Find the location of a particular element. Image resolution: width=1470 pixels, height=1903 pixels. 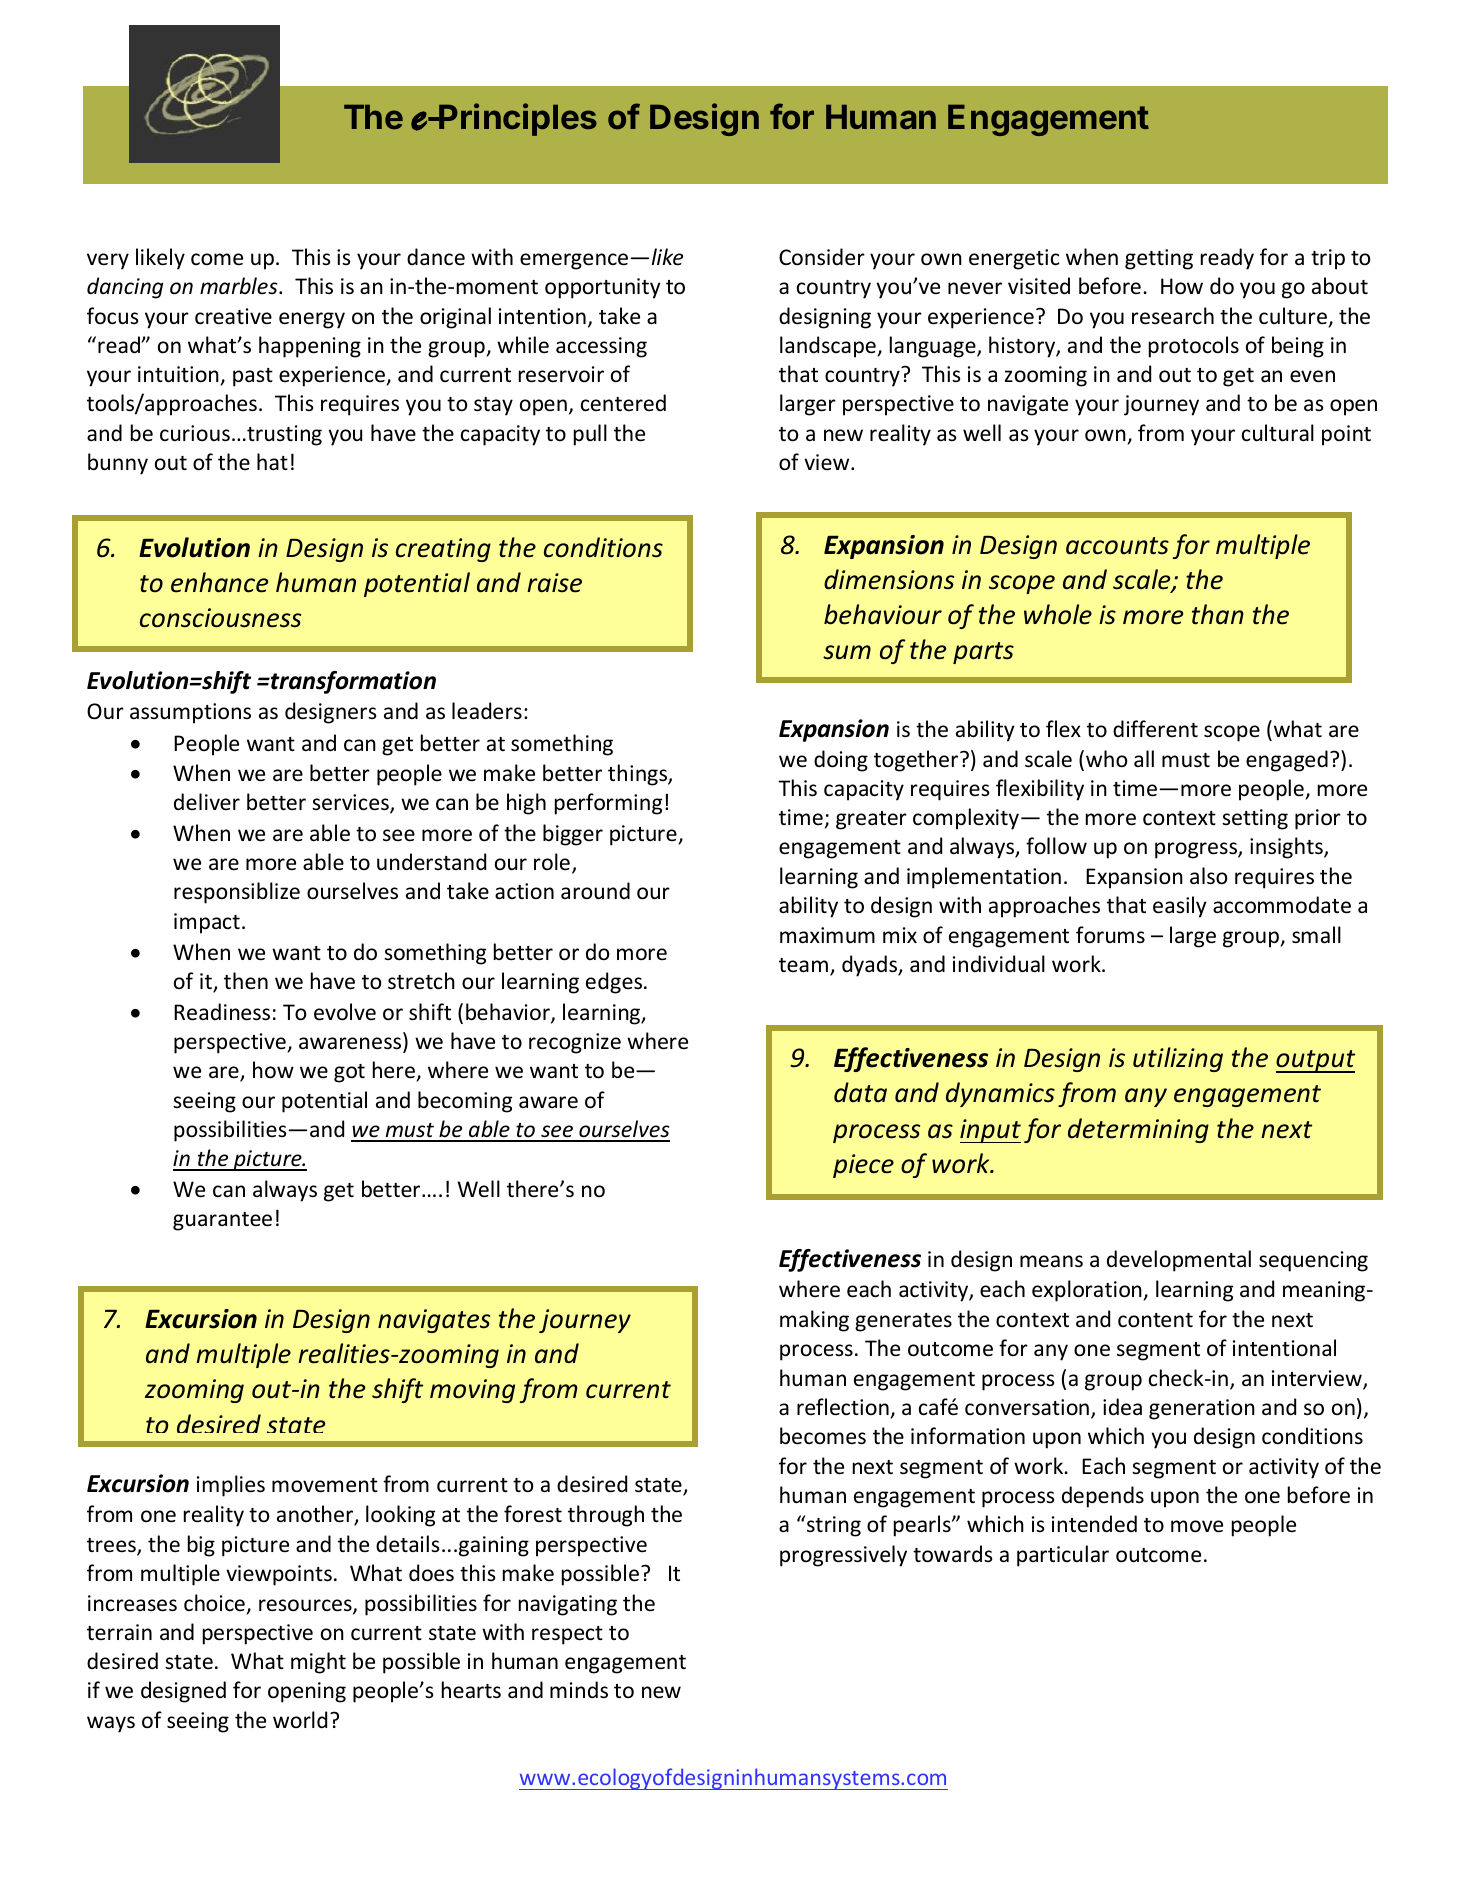

particular is located at coordinates (1063, 1556).
